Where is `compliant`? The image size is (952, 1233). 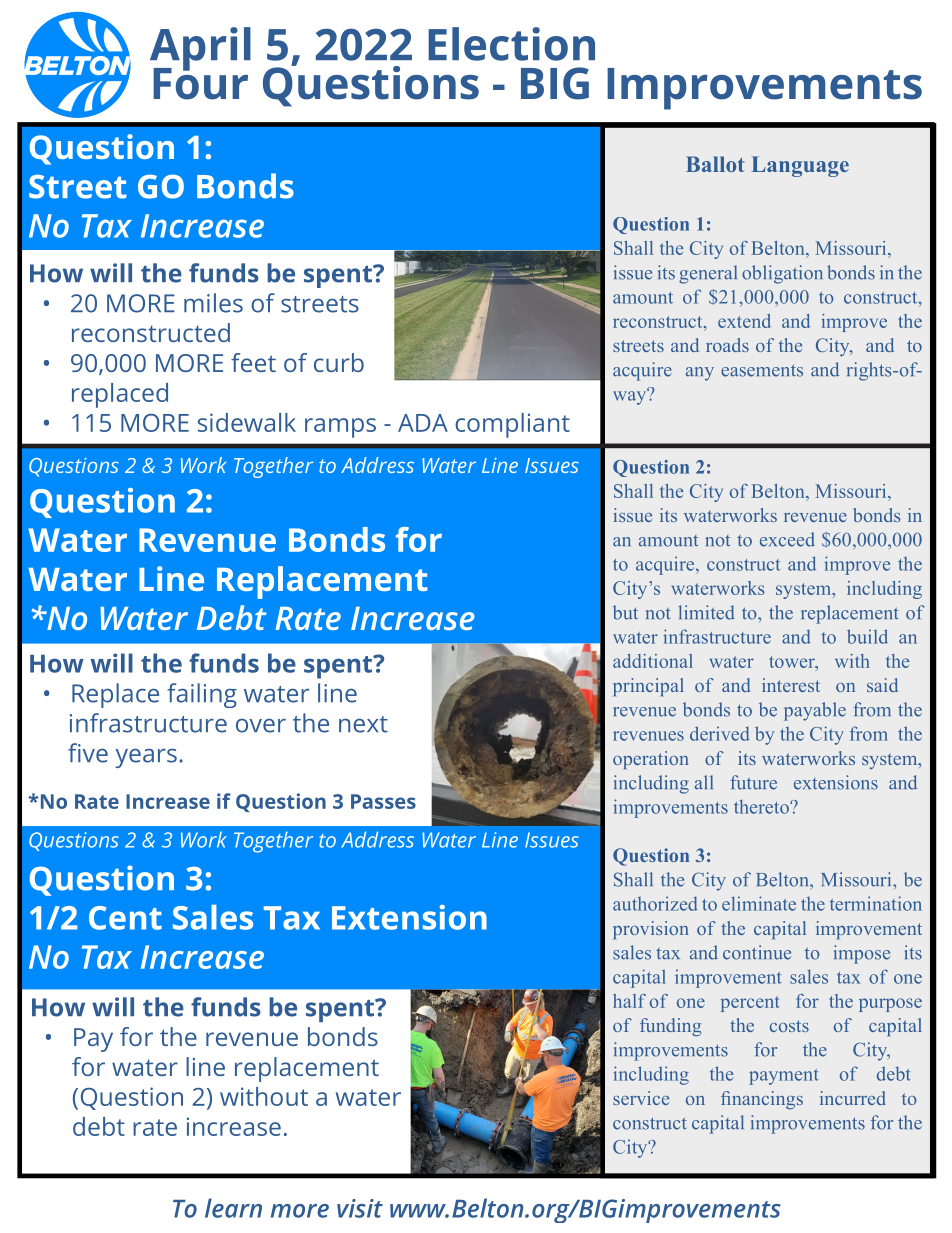 compliant is located at coordinates (512, 425).
